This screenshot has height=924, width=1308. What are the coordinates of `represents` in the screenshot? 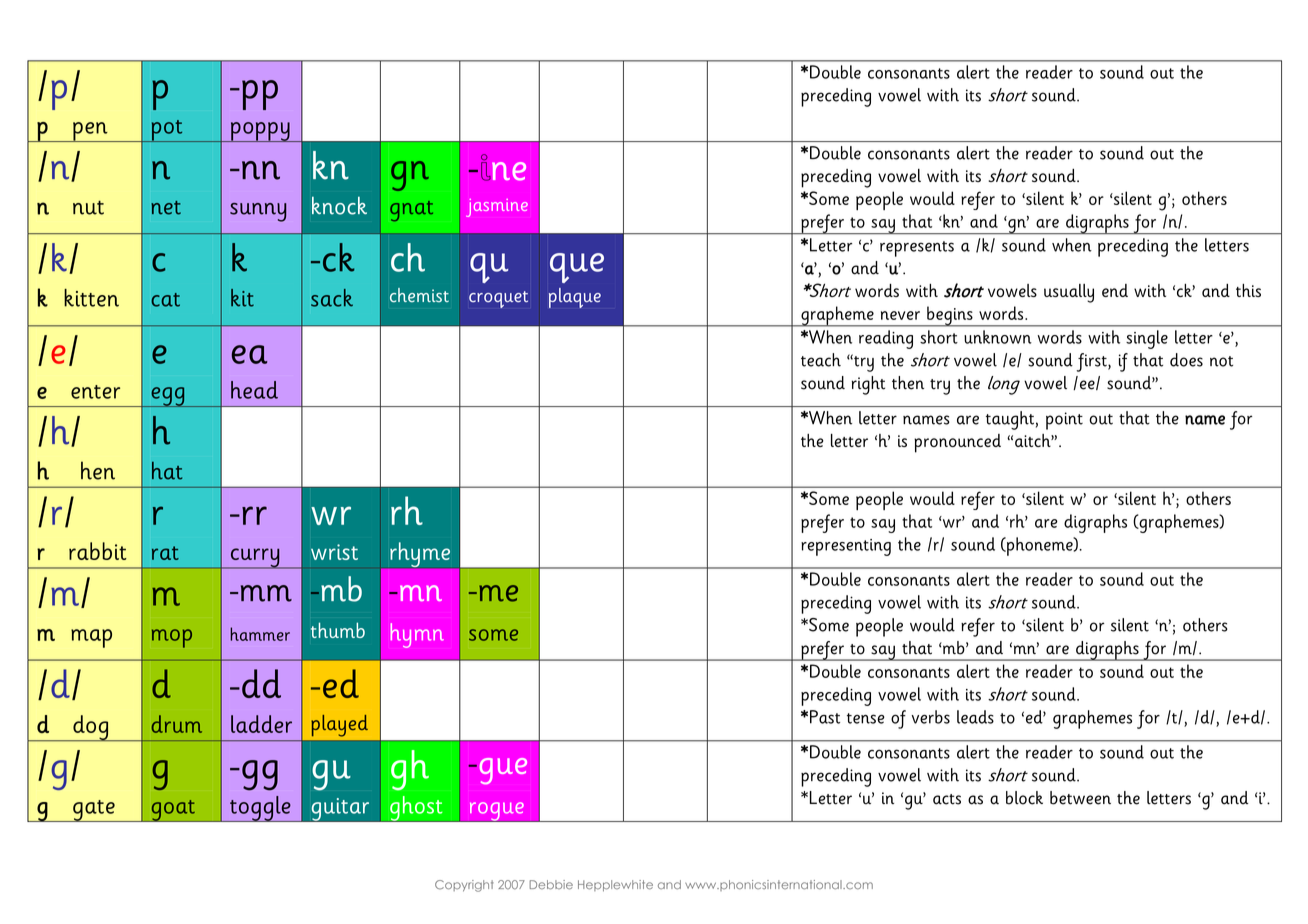 It's located at (917, 249).
